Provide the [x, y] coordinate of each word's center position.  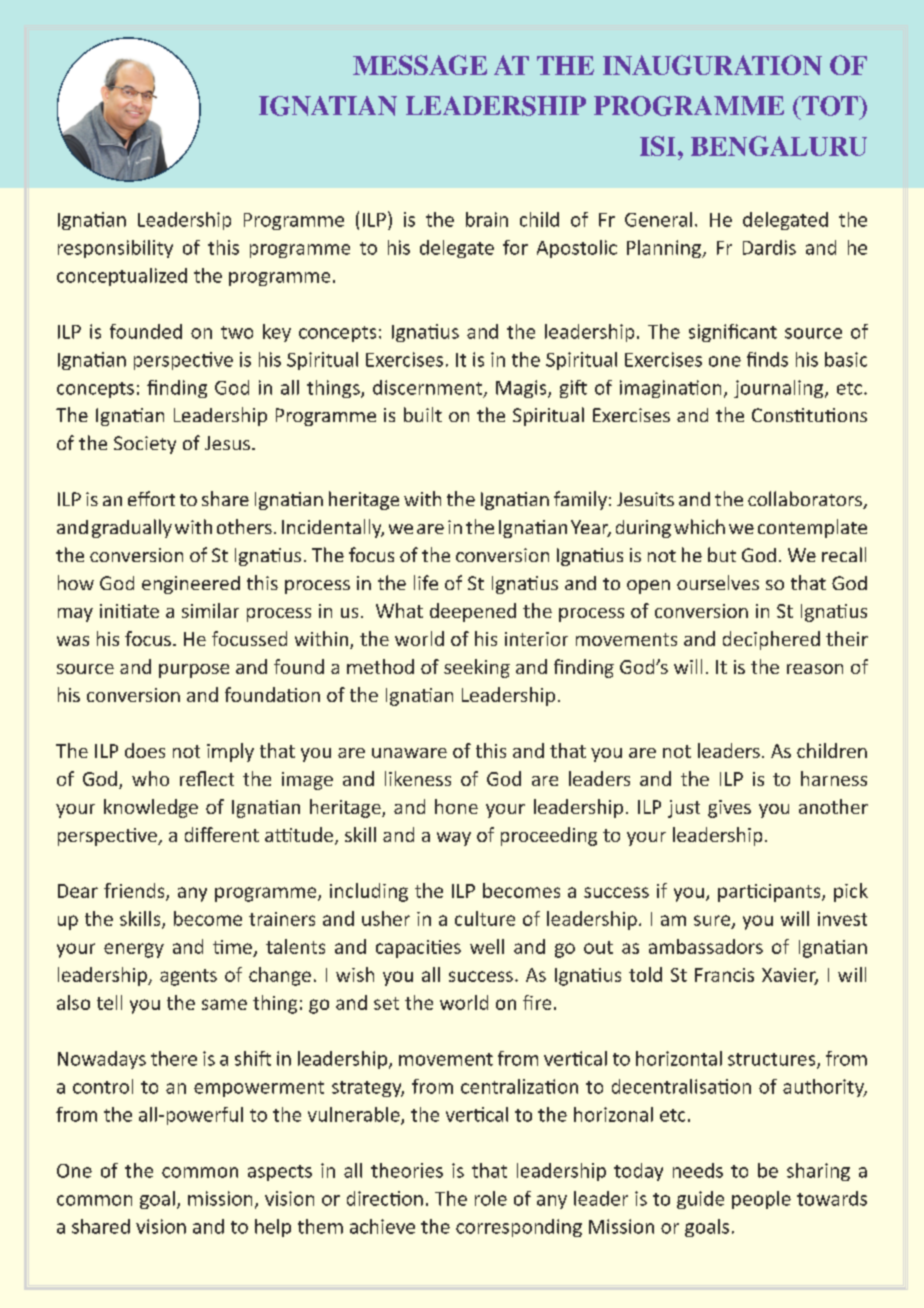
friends [135, 891]
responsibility [115, 249]
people [761, 1200]
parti [737, 893]
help [273, 1228]
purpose [194, 671]
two [237, 332]
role [491, 1198]
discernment [429, 388]
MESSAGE [420, 65]
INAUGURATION [712, 65]
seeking [477, 668]
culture [485, 918]
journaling [780, 389]
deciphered [771, 640]
